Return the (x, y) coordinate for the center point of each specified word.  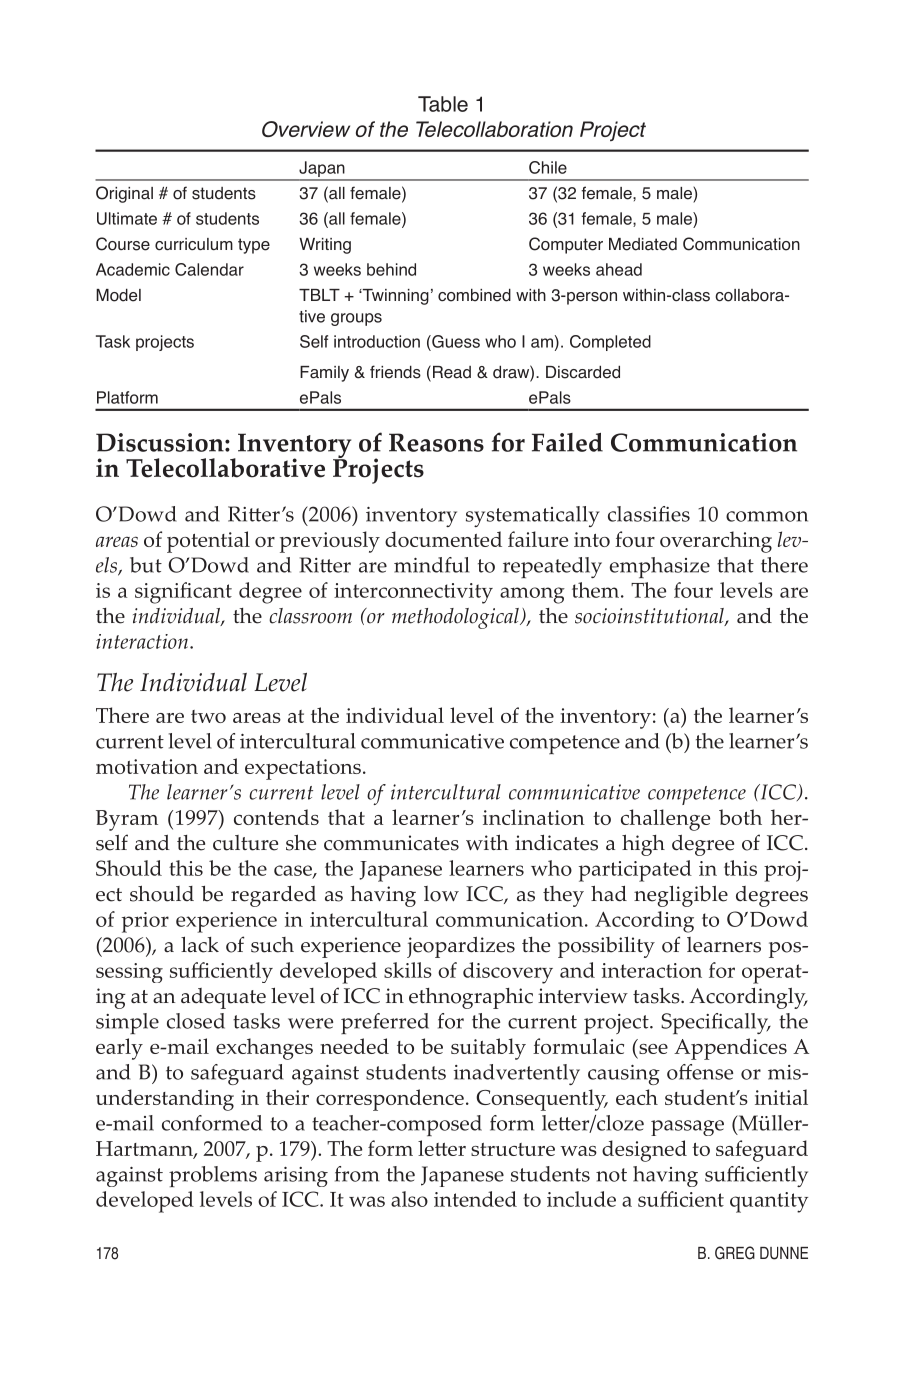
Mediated (643, 244)
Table (443, 104)
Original (124, 194)
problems (213, 1176)
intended (475, 1199)
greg (735, 1253)
